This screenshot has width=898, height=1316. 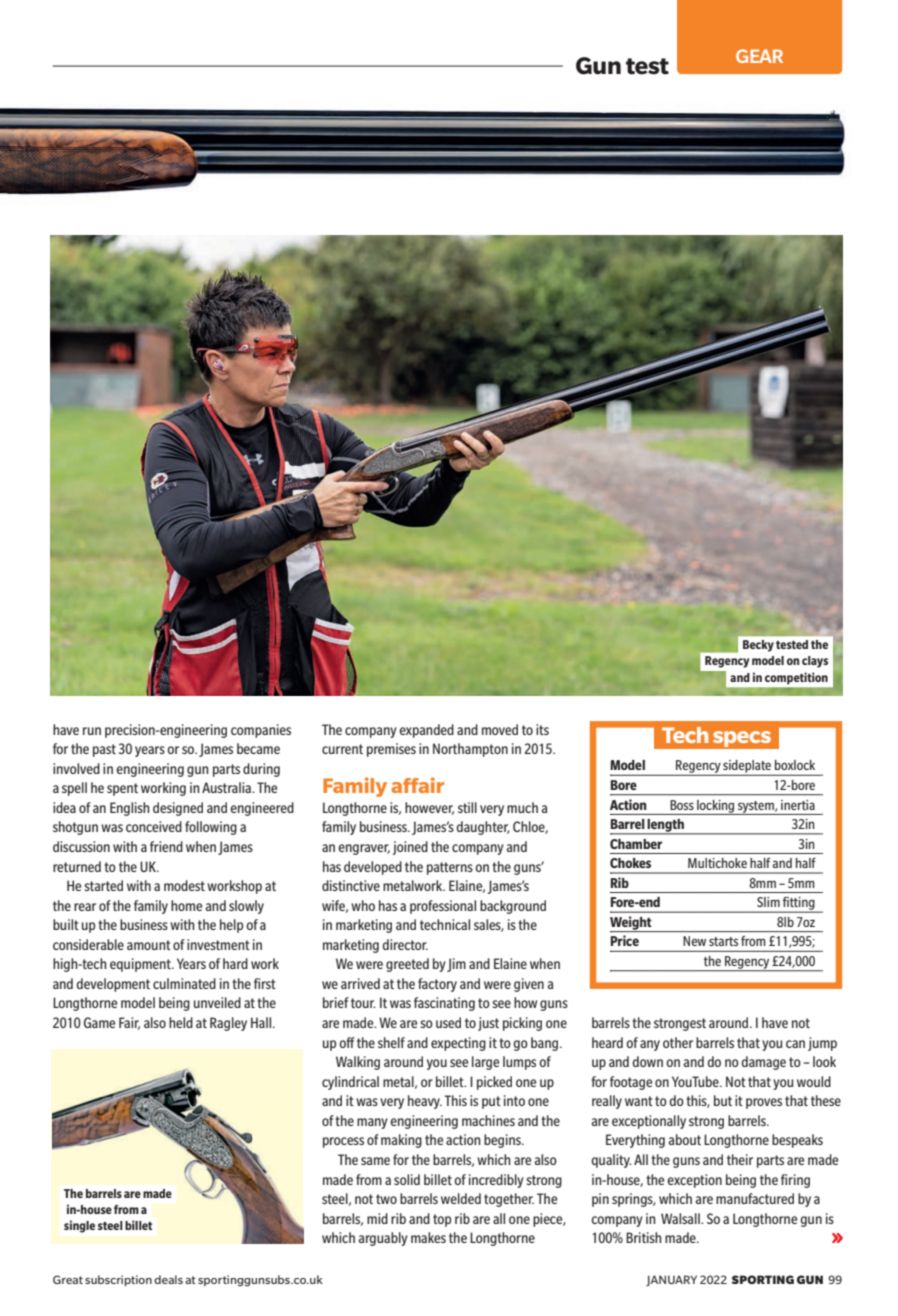 I want to click on clays, so click(x=815, y=662).
